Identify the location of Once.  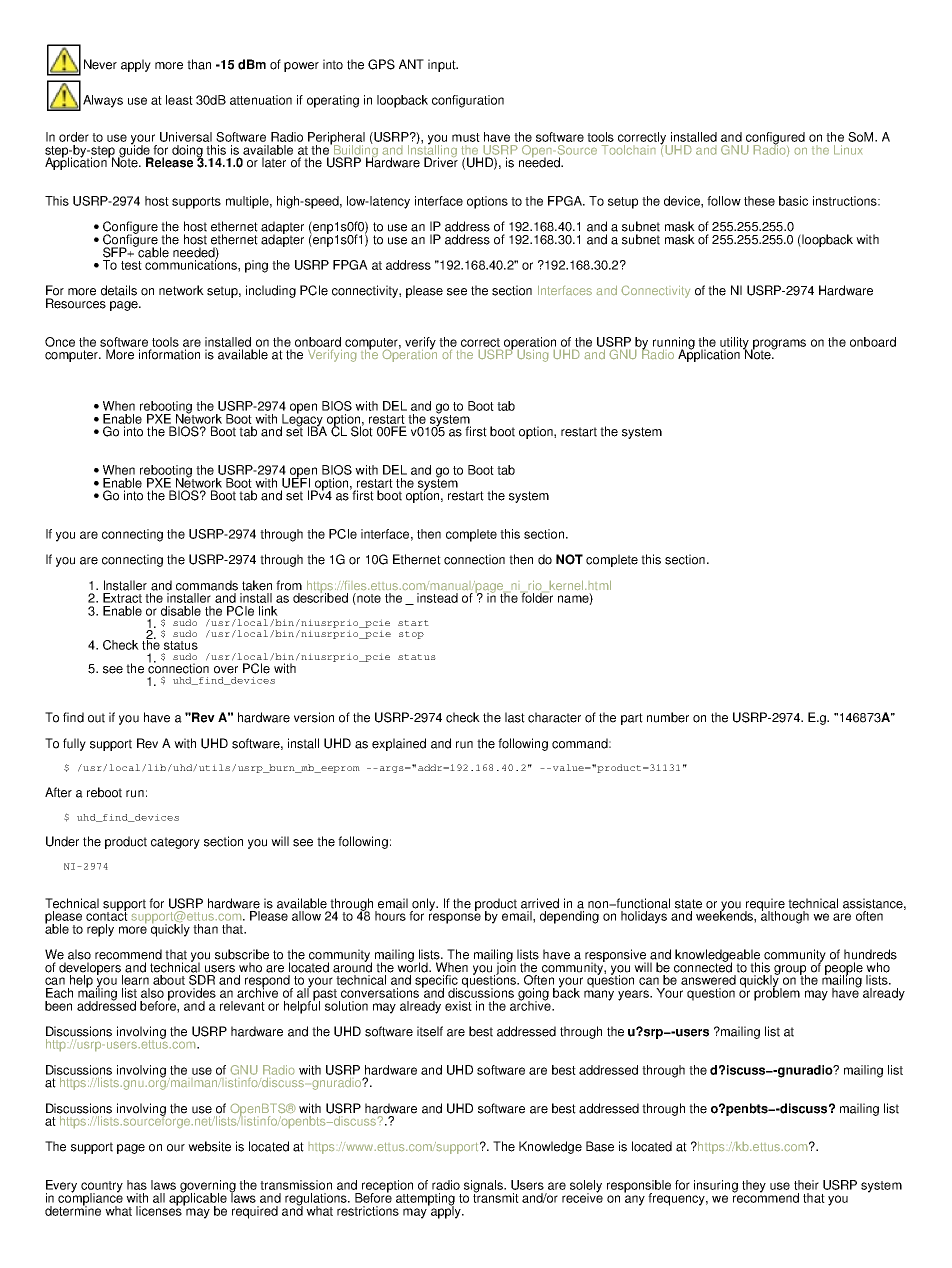
(60, 342).
